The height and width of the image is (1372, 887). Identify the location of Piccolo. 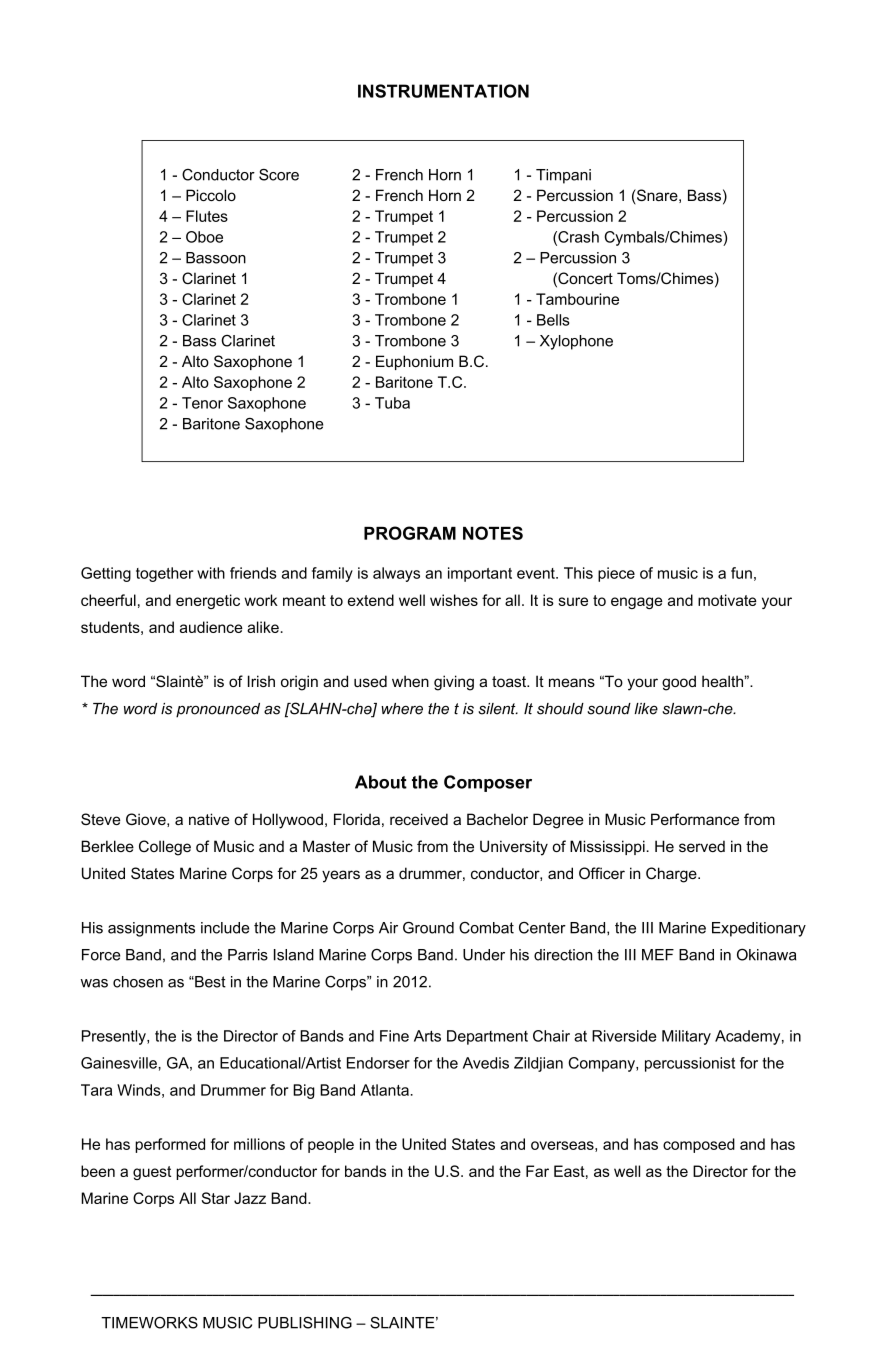
(211, 195).
